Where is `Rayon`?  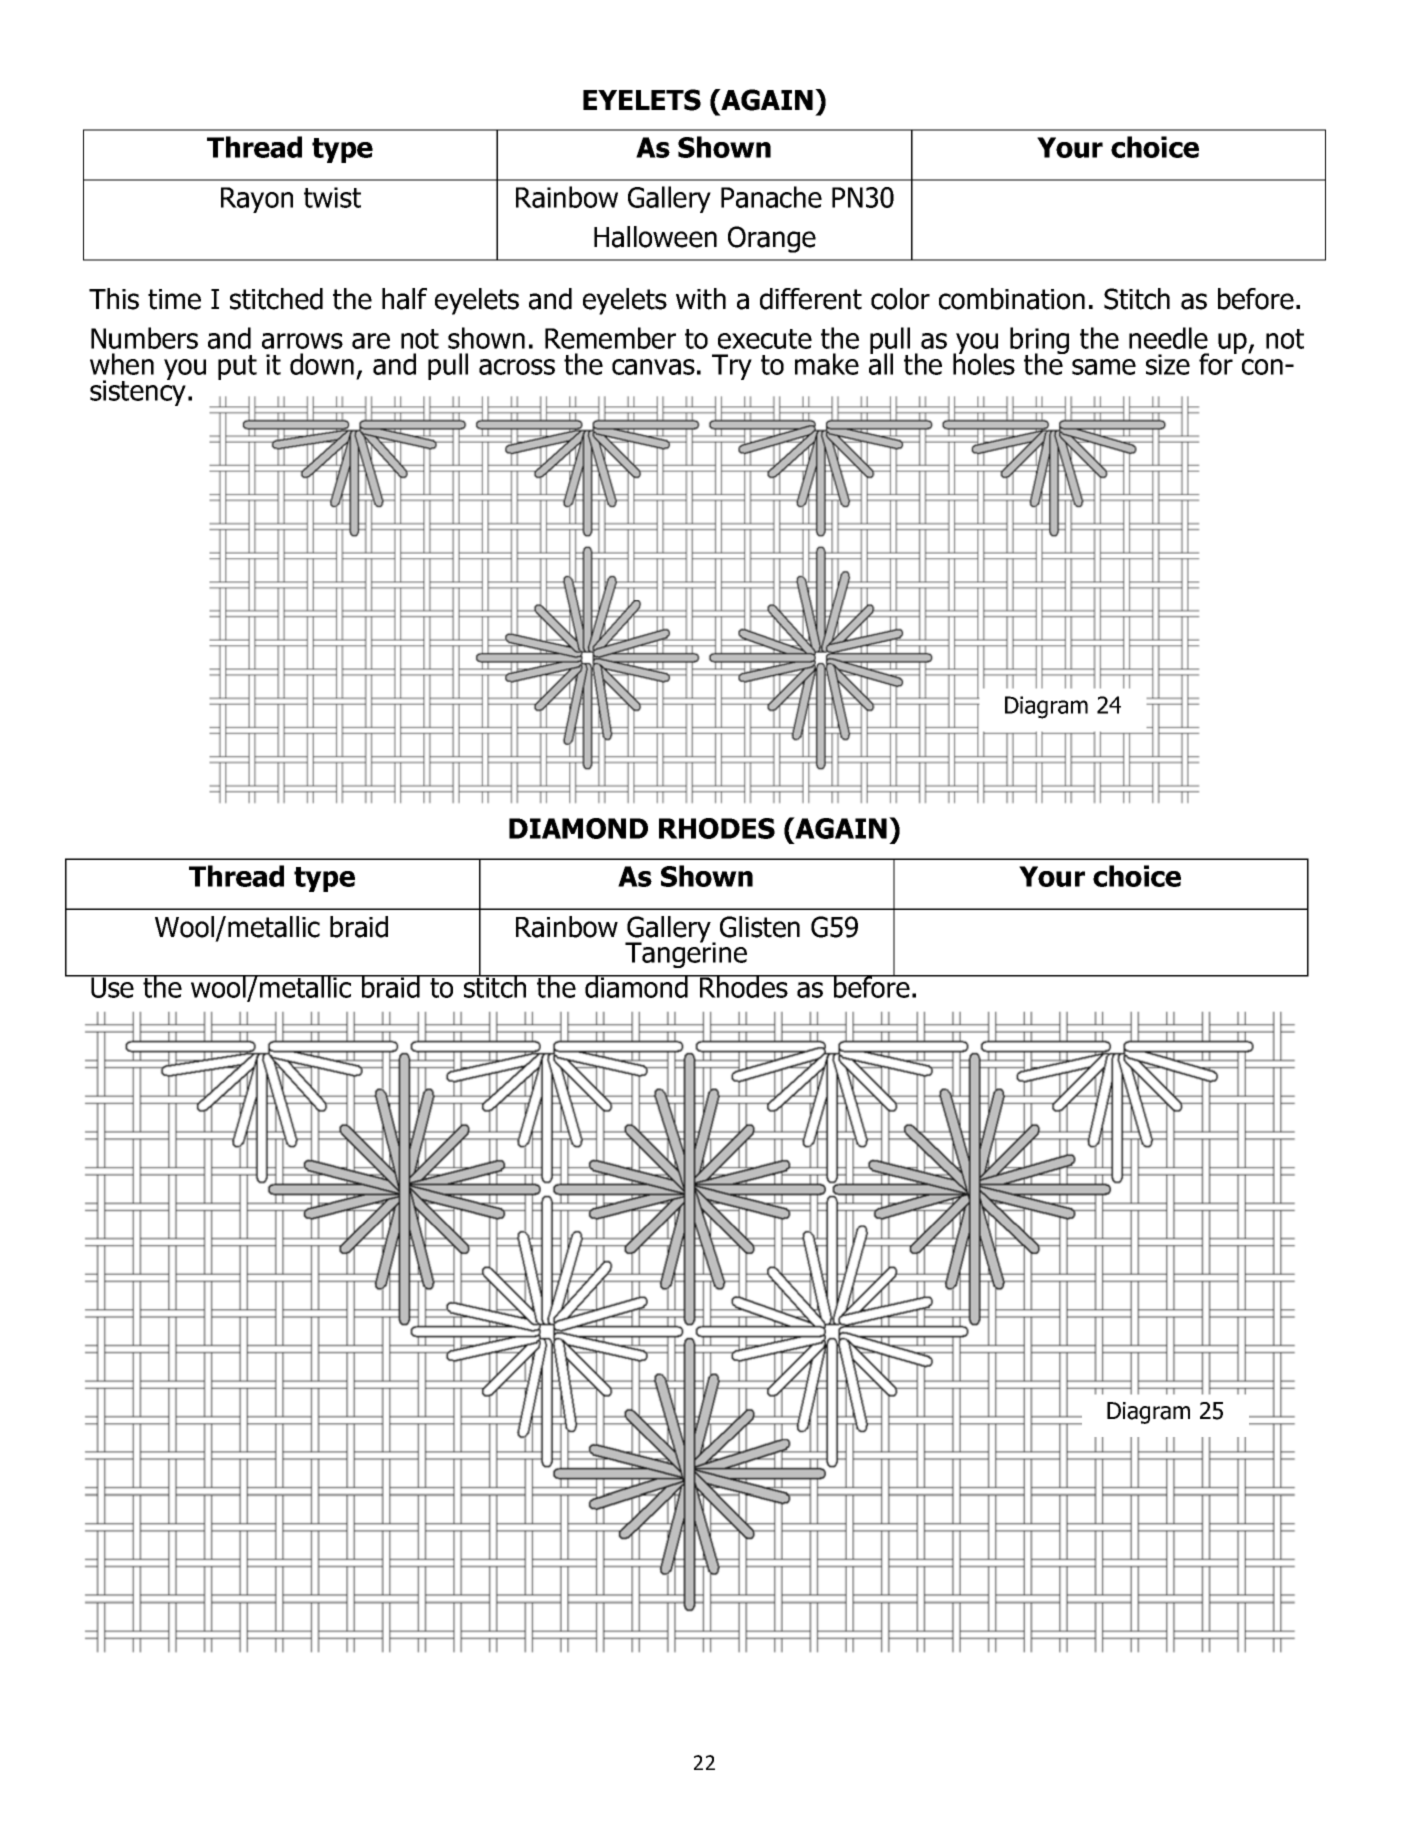 Rayon is located at coordinates (257, 200).
